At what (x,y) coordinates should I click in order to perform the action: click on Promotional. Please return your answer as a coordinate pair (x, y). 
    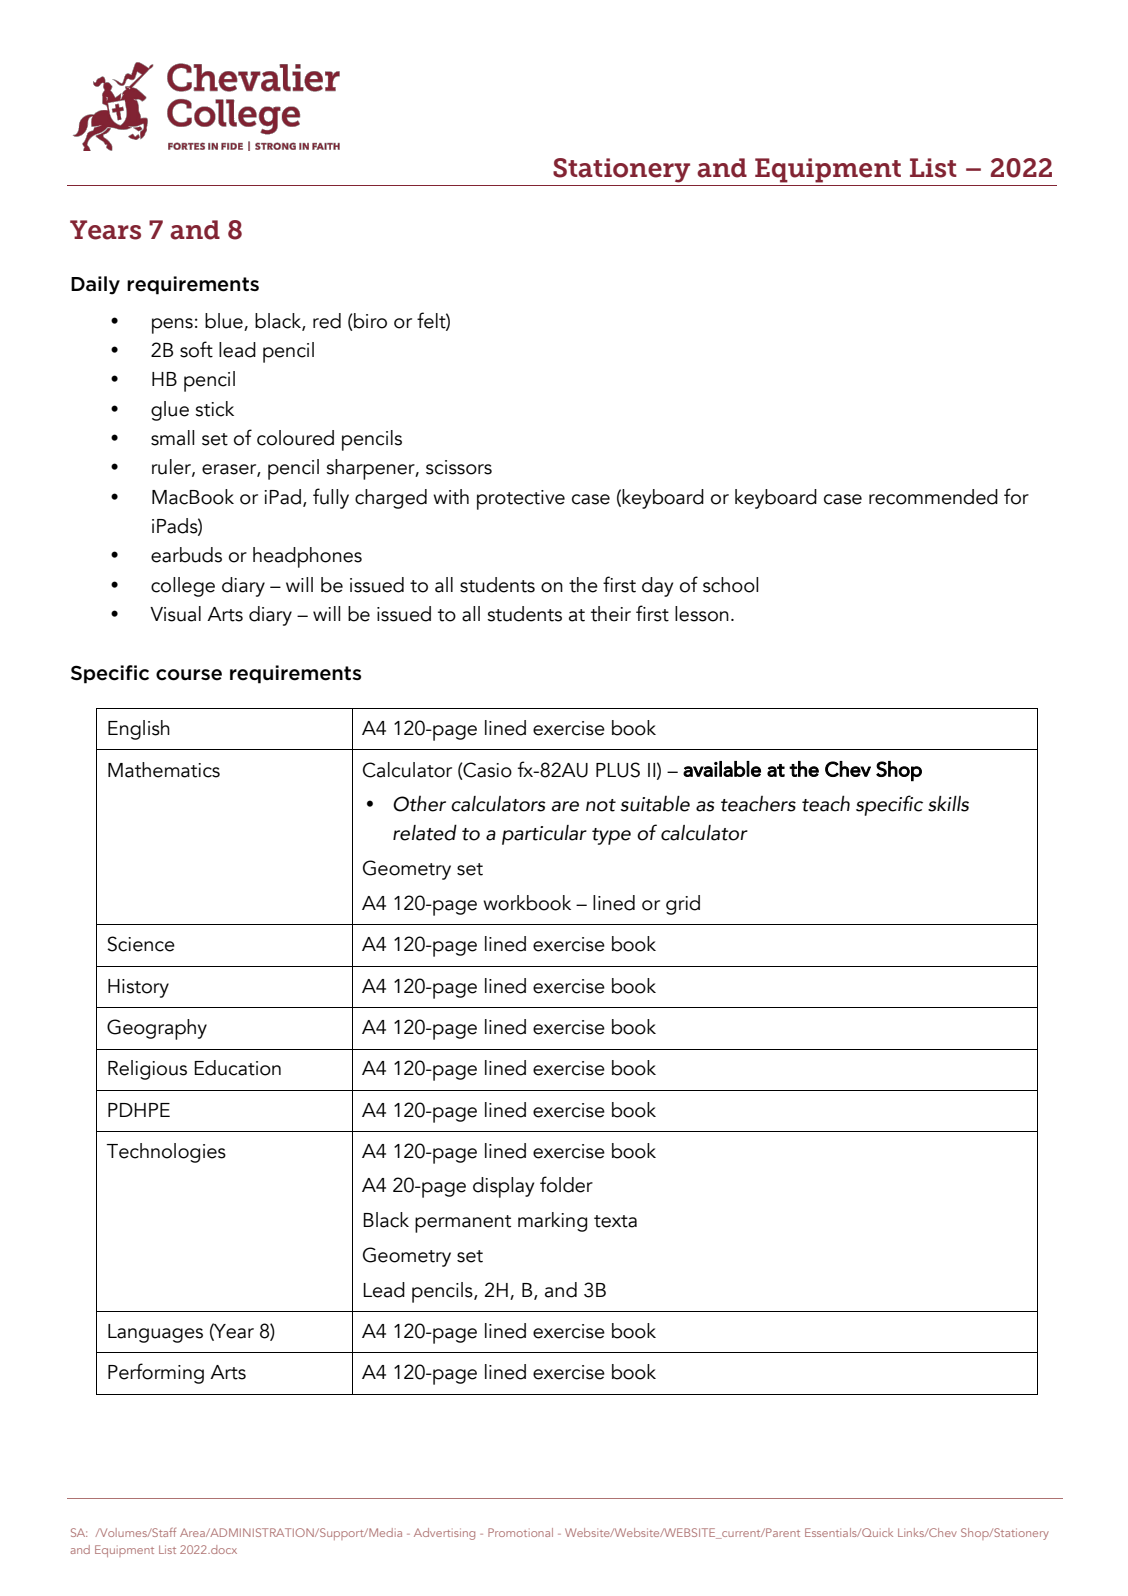
    Looking at the image, I should click on (520, 1532).
